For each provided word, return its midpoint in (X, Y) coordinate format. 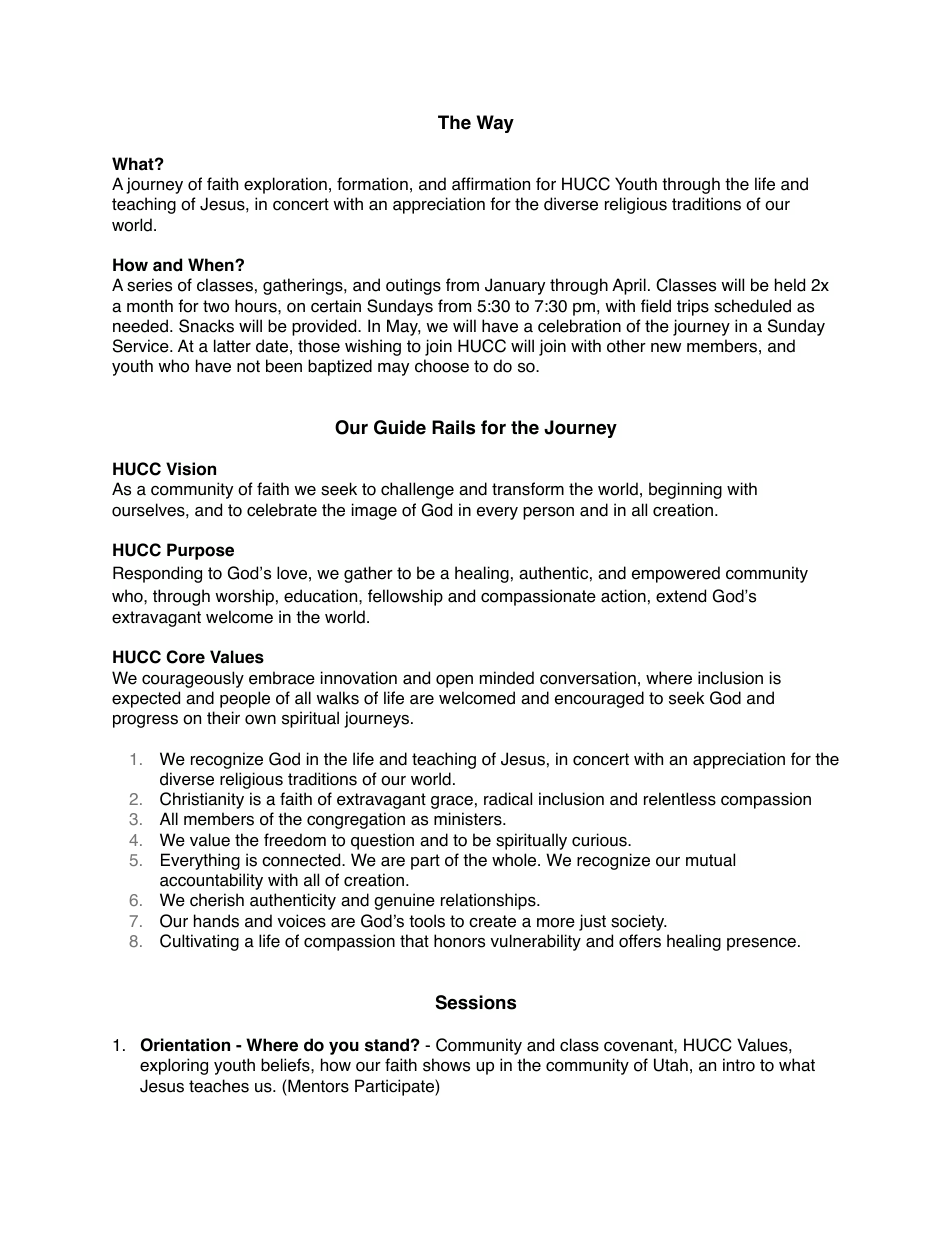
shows (446, 1065)
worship (244, 597)
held (790, 285)
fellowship (405, 597)
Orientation (185, 1045)
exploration (285, 185)
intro (739, 1065)
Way (495, 124)
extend (681, 596)
